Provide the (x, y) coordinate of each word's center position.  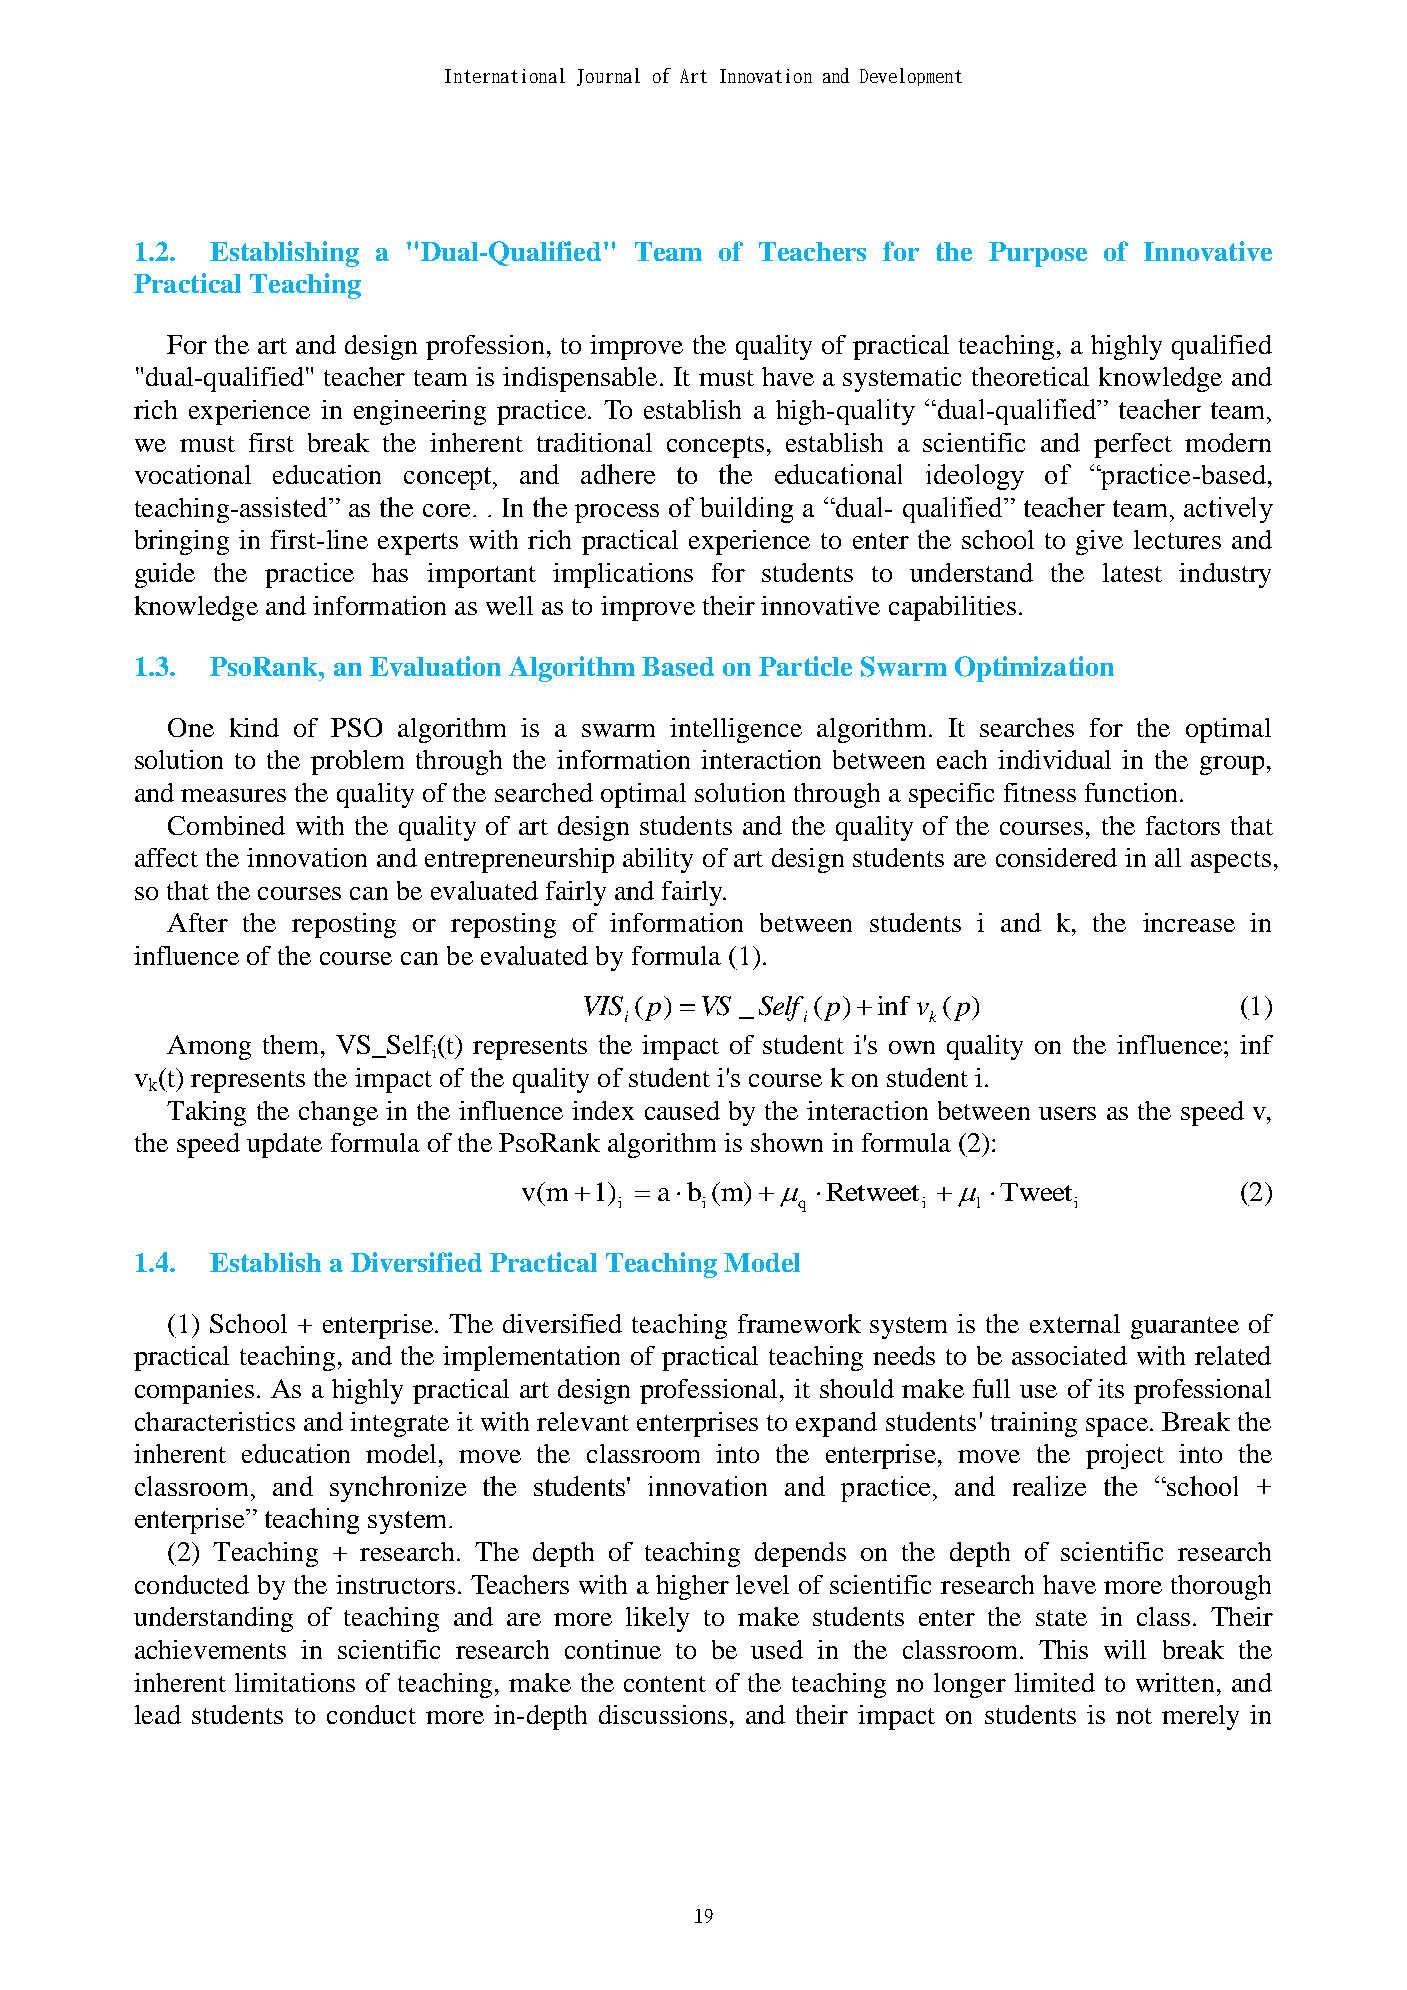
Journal (608, 77)
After (197, 922)
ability (658, 860)
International (505, 75)
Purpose (1038, 254)
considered (1056, 857)
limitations (295, 1682)
